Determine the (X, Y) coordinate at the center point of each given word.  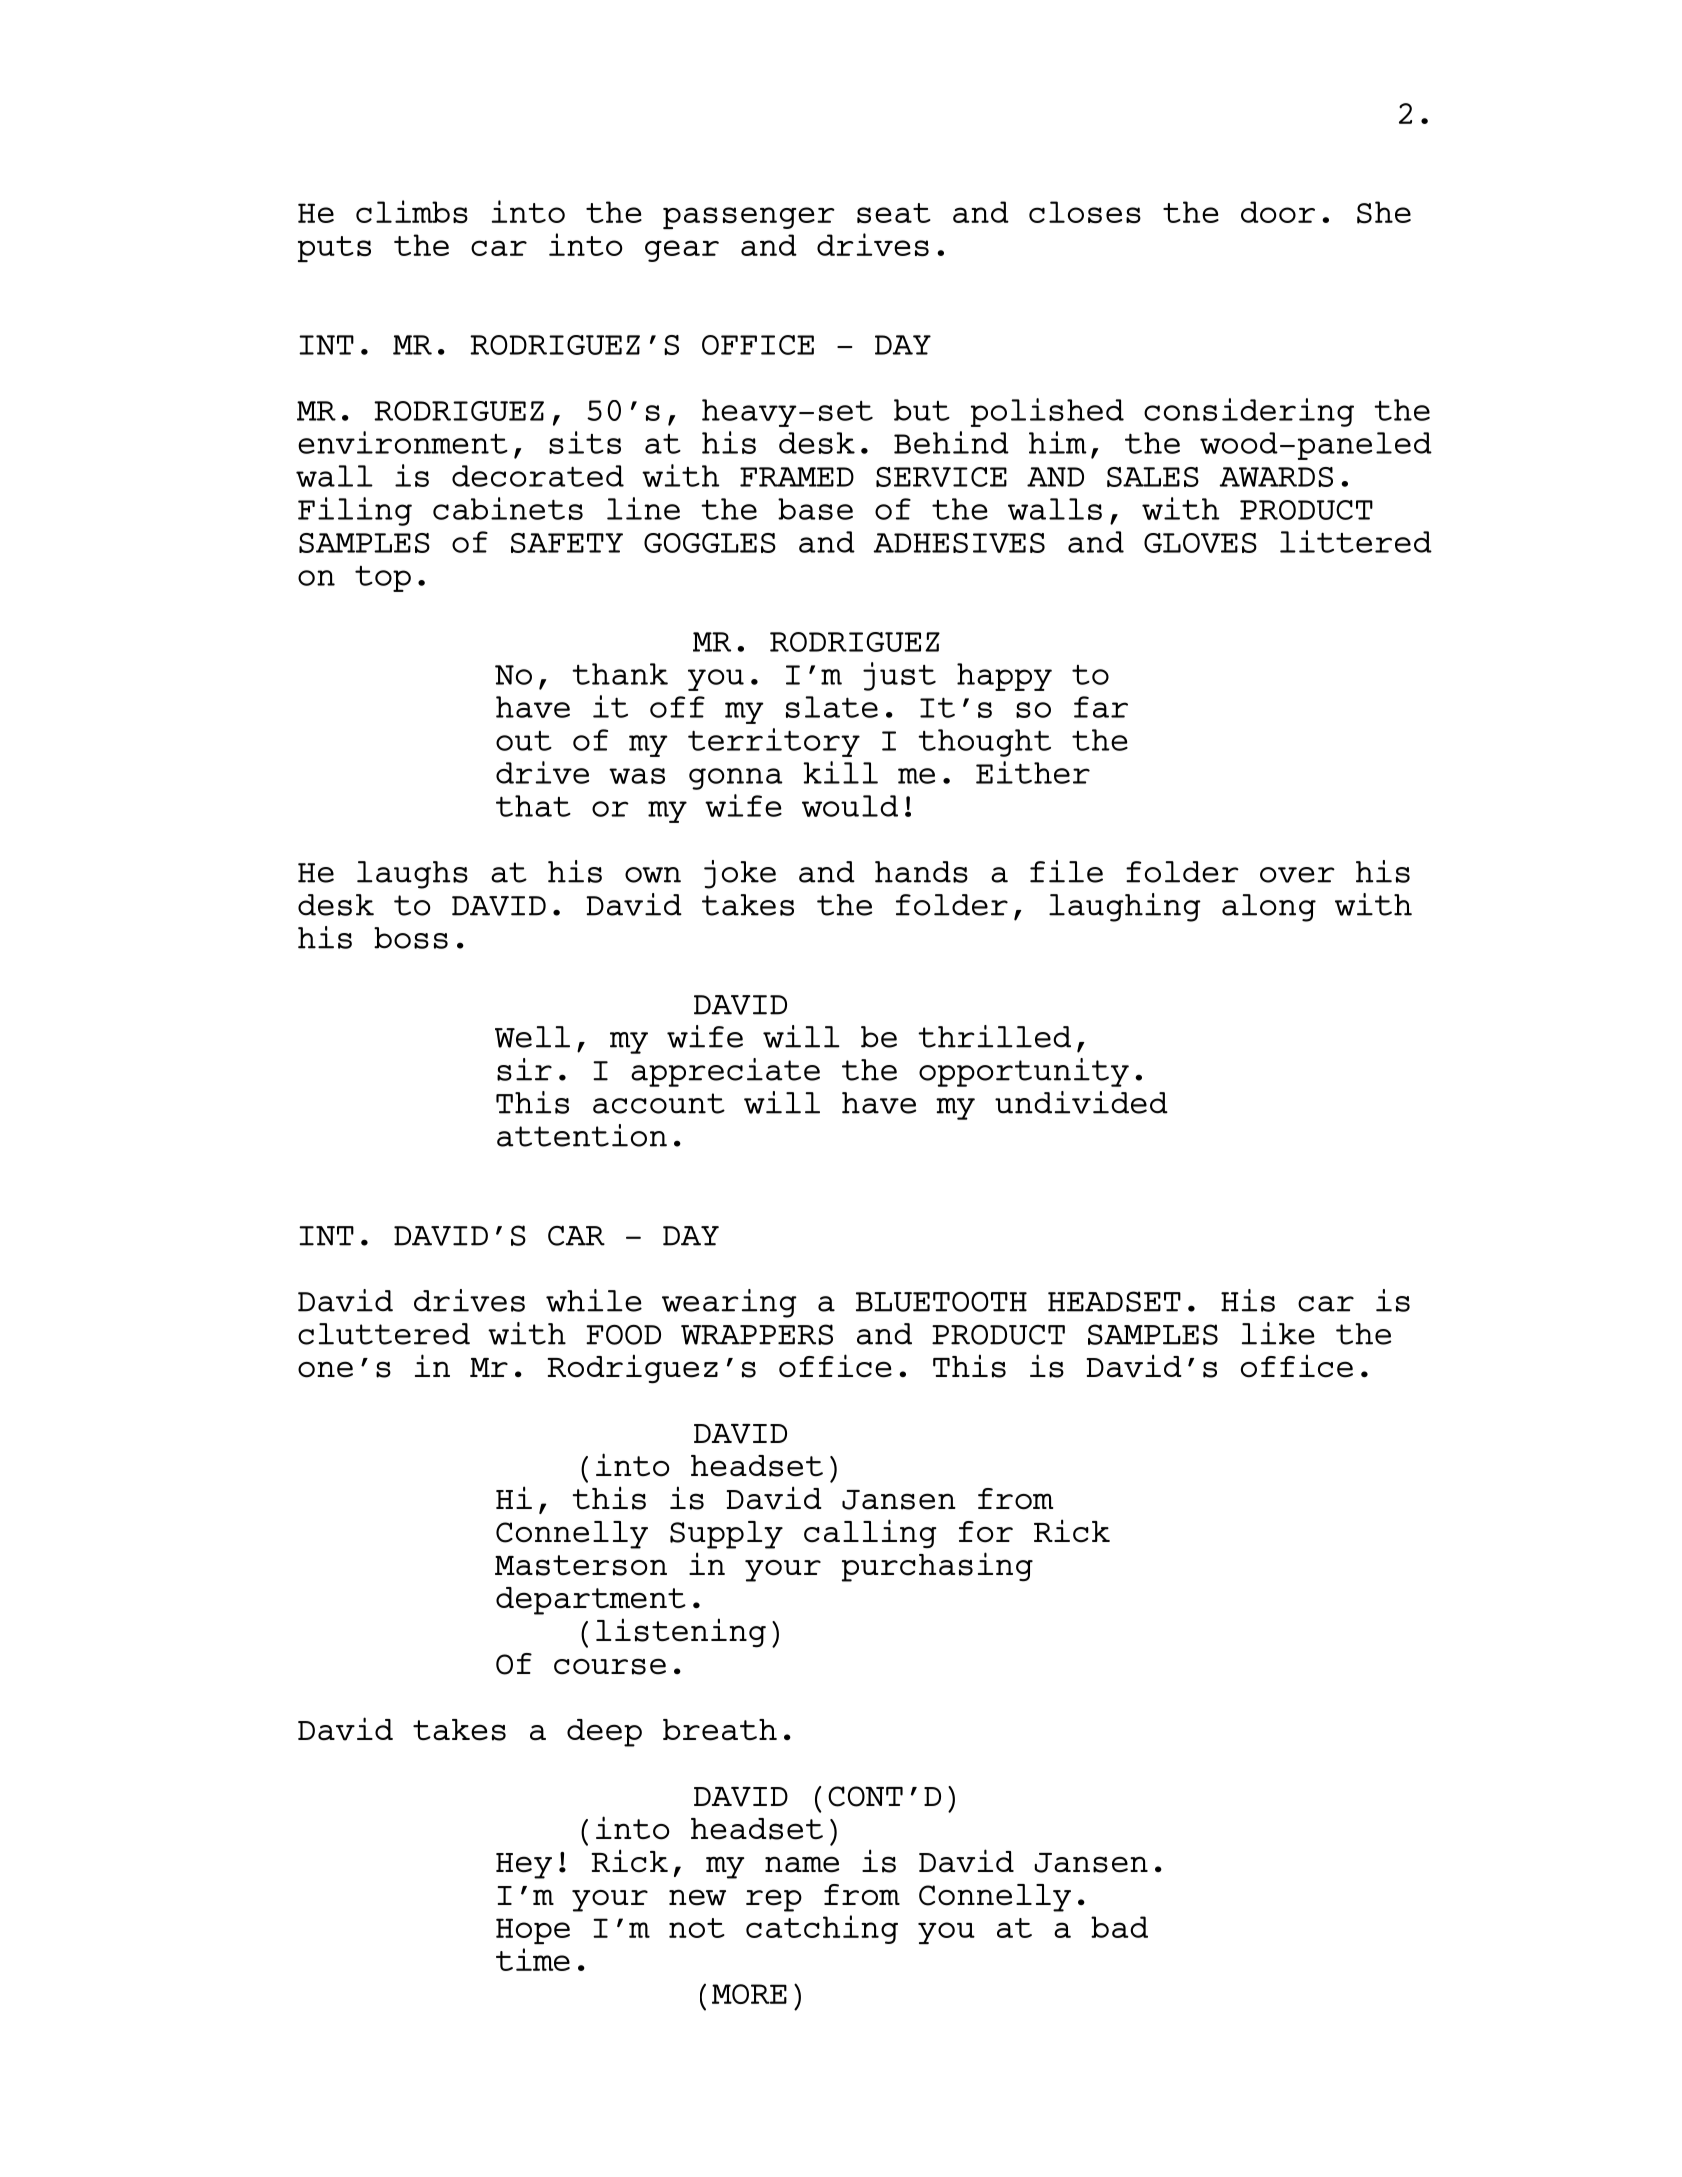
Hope (533, 1931)
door (1278, 212)
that (533, 806)
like (1278, 1333)
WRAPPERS (757, 1334)
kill (840, 772)
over (1297, 875)
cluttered (384, 1334)
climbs (412, 211)
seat (894, 213)
